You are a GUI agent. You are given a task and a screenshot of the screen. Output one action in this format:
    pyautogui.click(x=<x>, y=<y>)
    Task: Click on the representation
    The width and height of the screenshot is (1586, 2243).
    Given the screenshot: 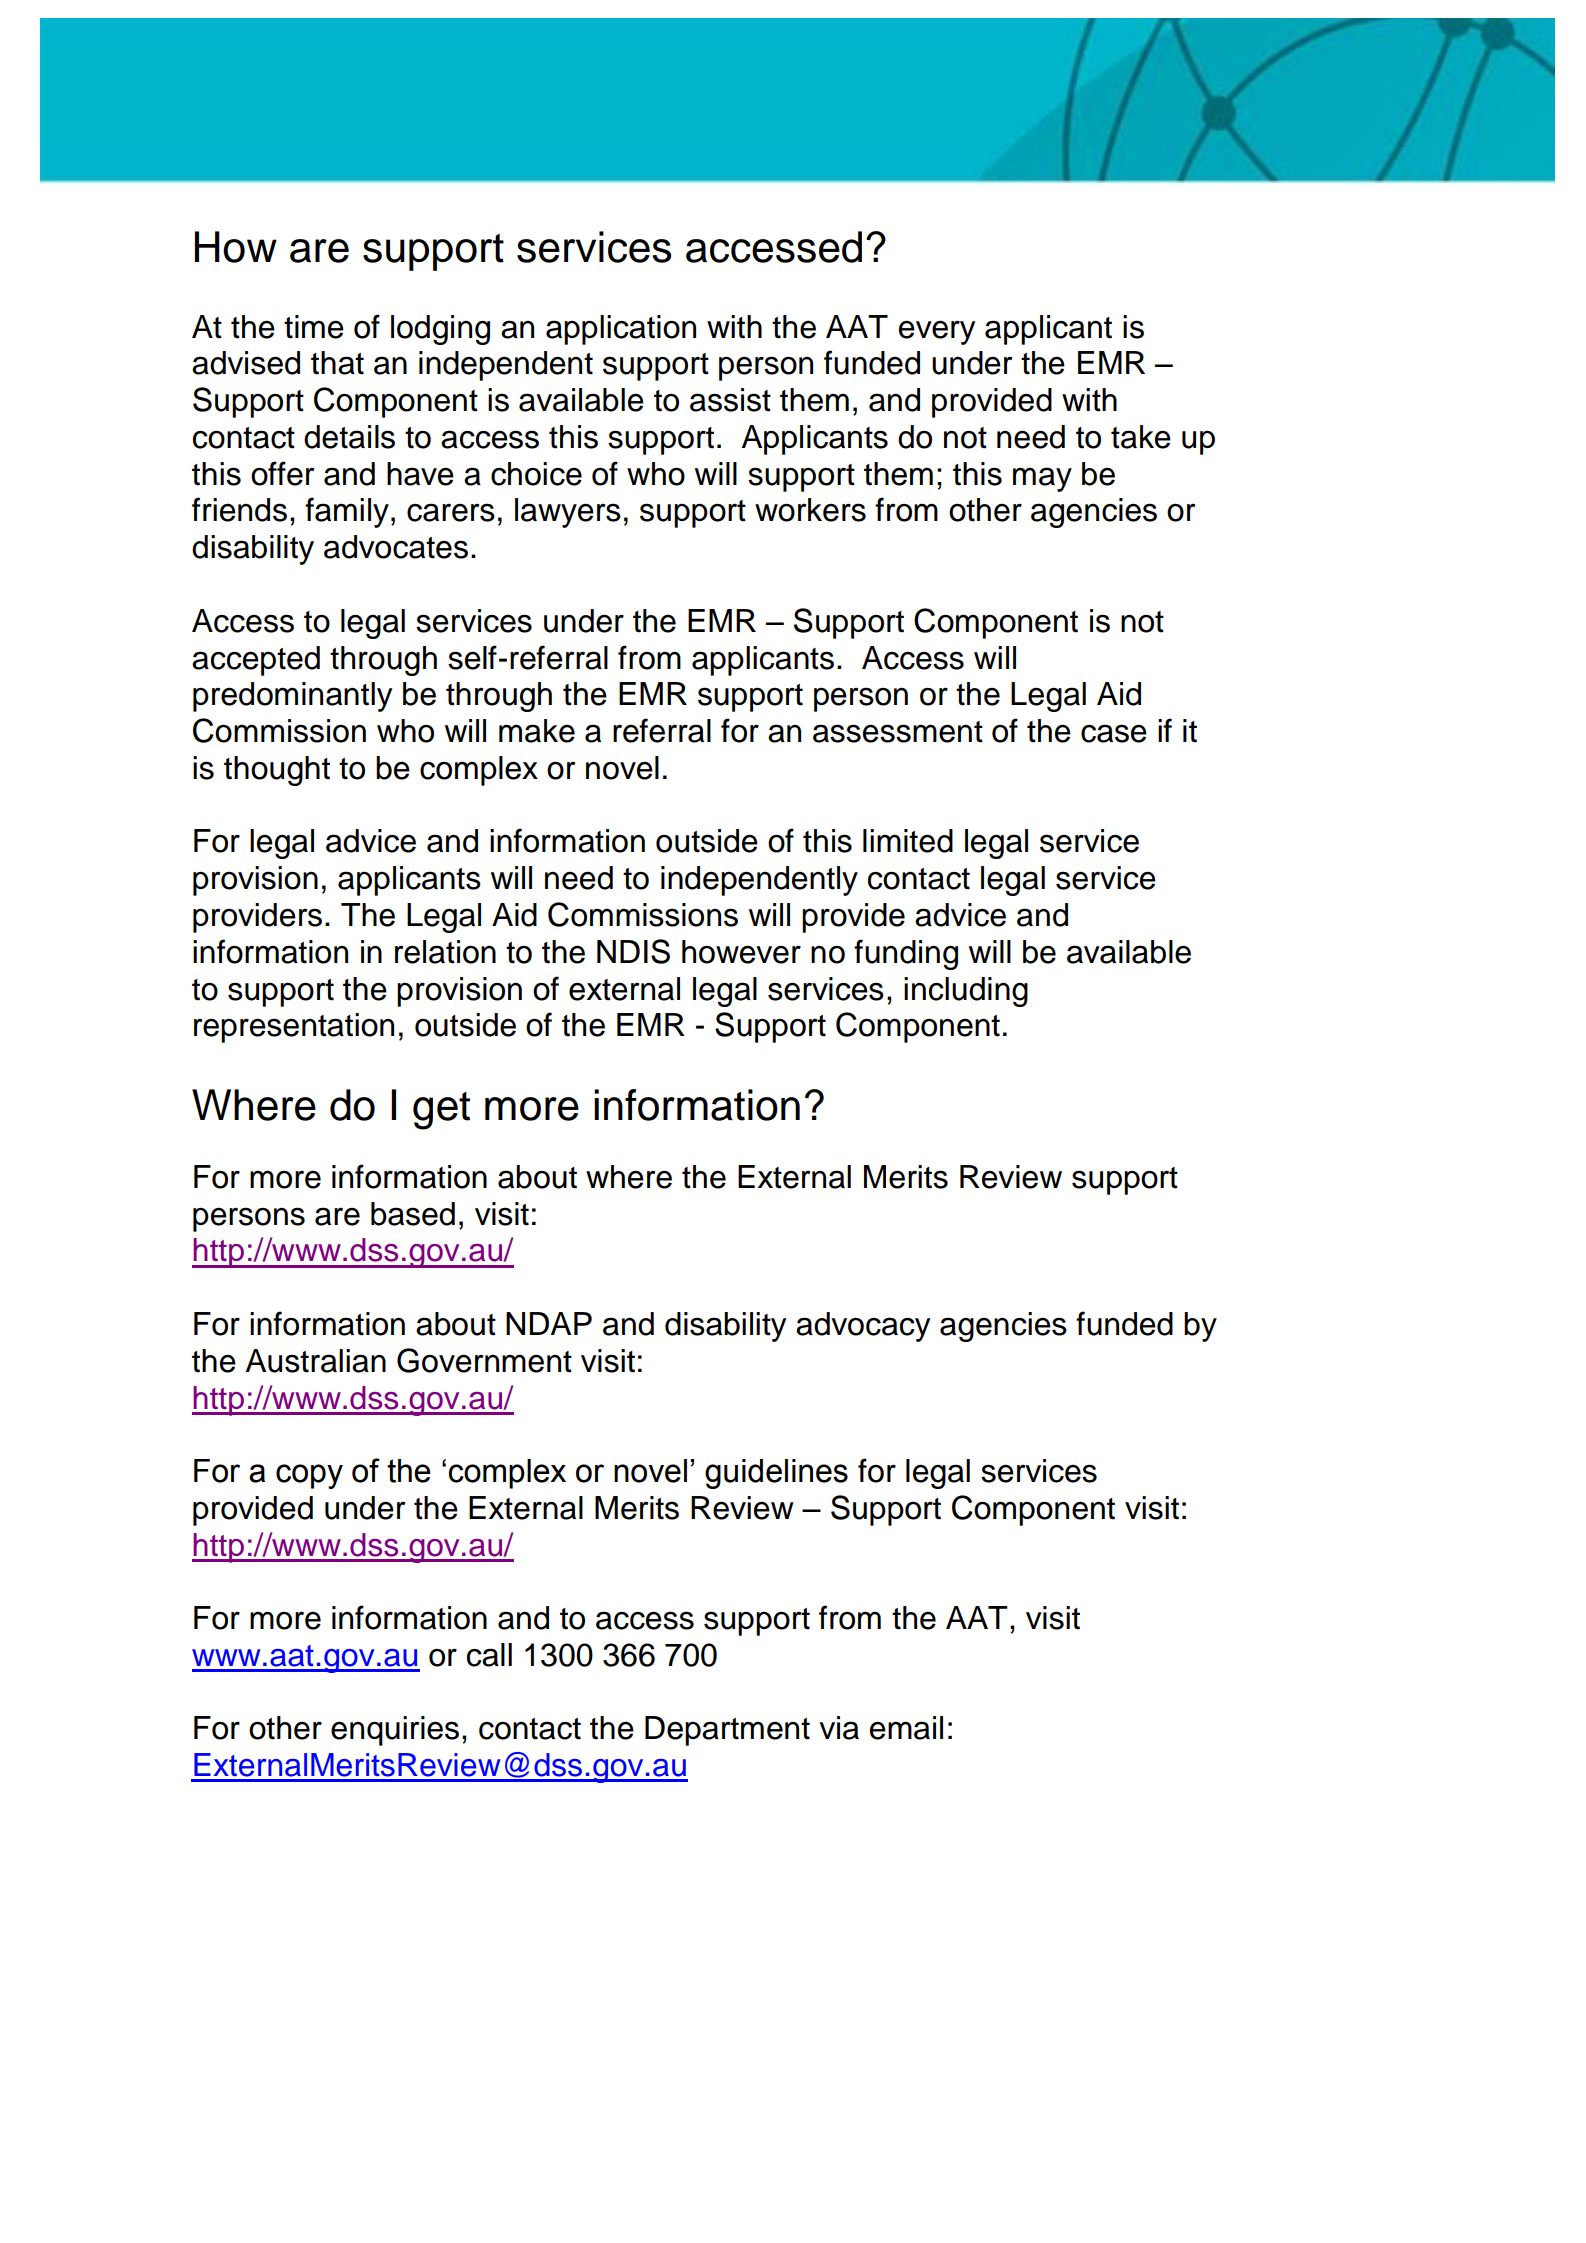 What is the action you would take?
    pyautogui.click(x=294, y=1028)
